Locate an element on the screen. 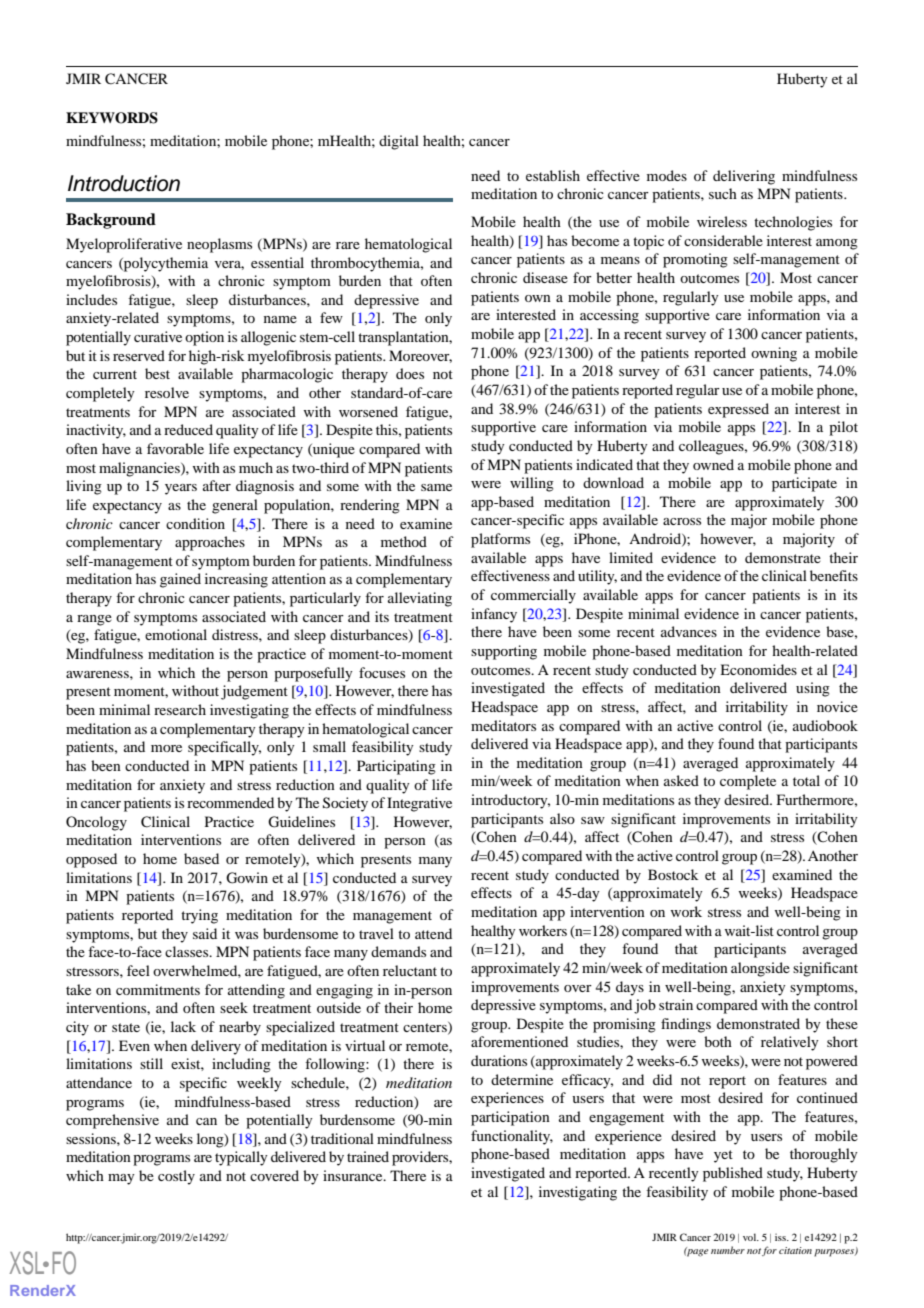  costly is located at coordinates (176, 1177).
